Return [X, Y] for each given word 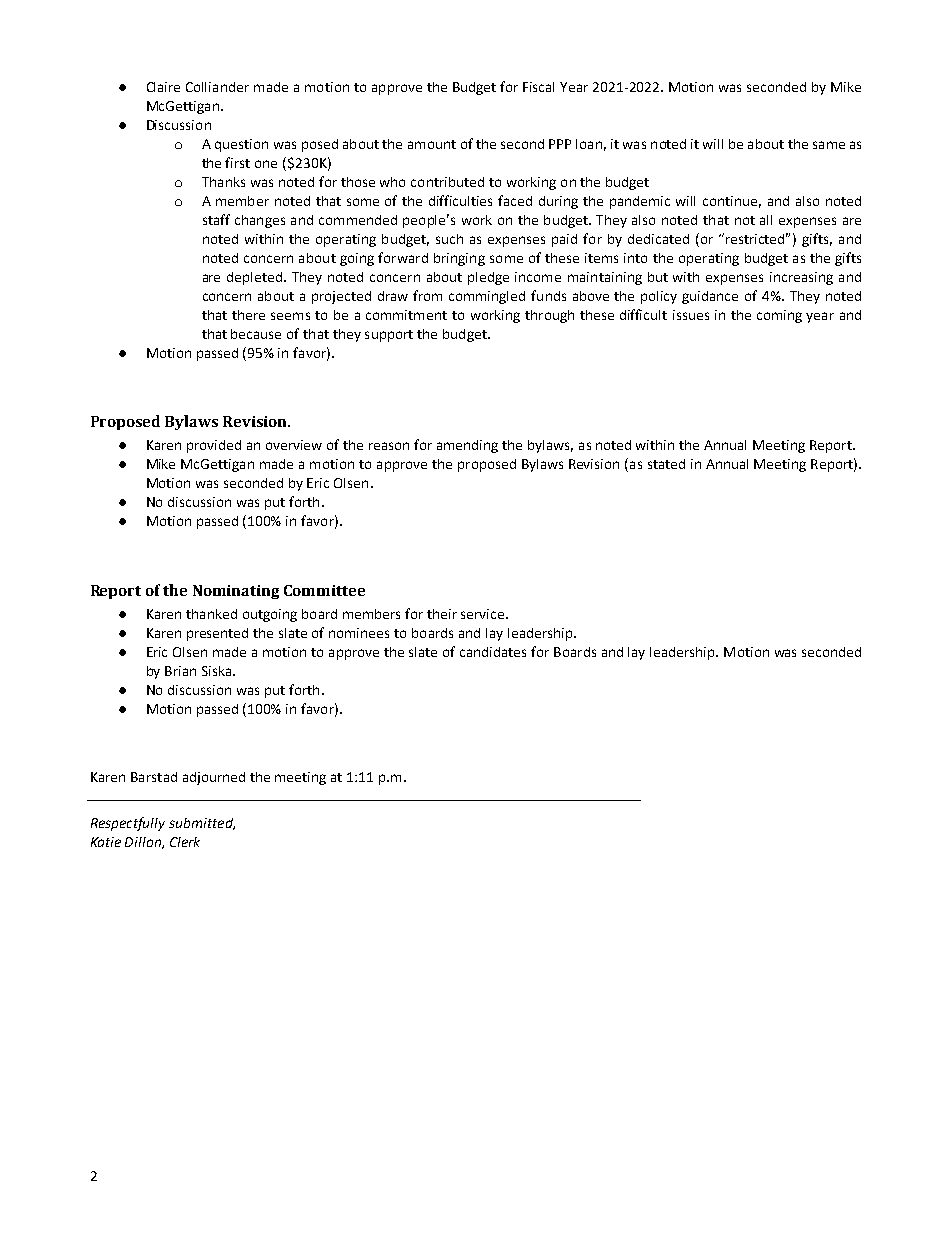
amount [432, 144]
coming [779, 316]
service [484, 614]
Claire [163, 87]
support [389, 336]
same [829, 145]
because [256, 334]
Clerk [185, 842]
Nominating [236, 592]
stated [666, 464]
